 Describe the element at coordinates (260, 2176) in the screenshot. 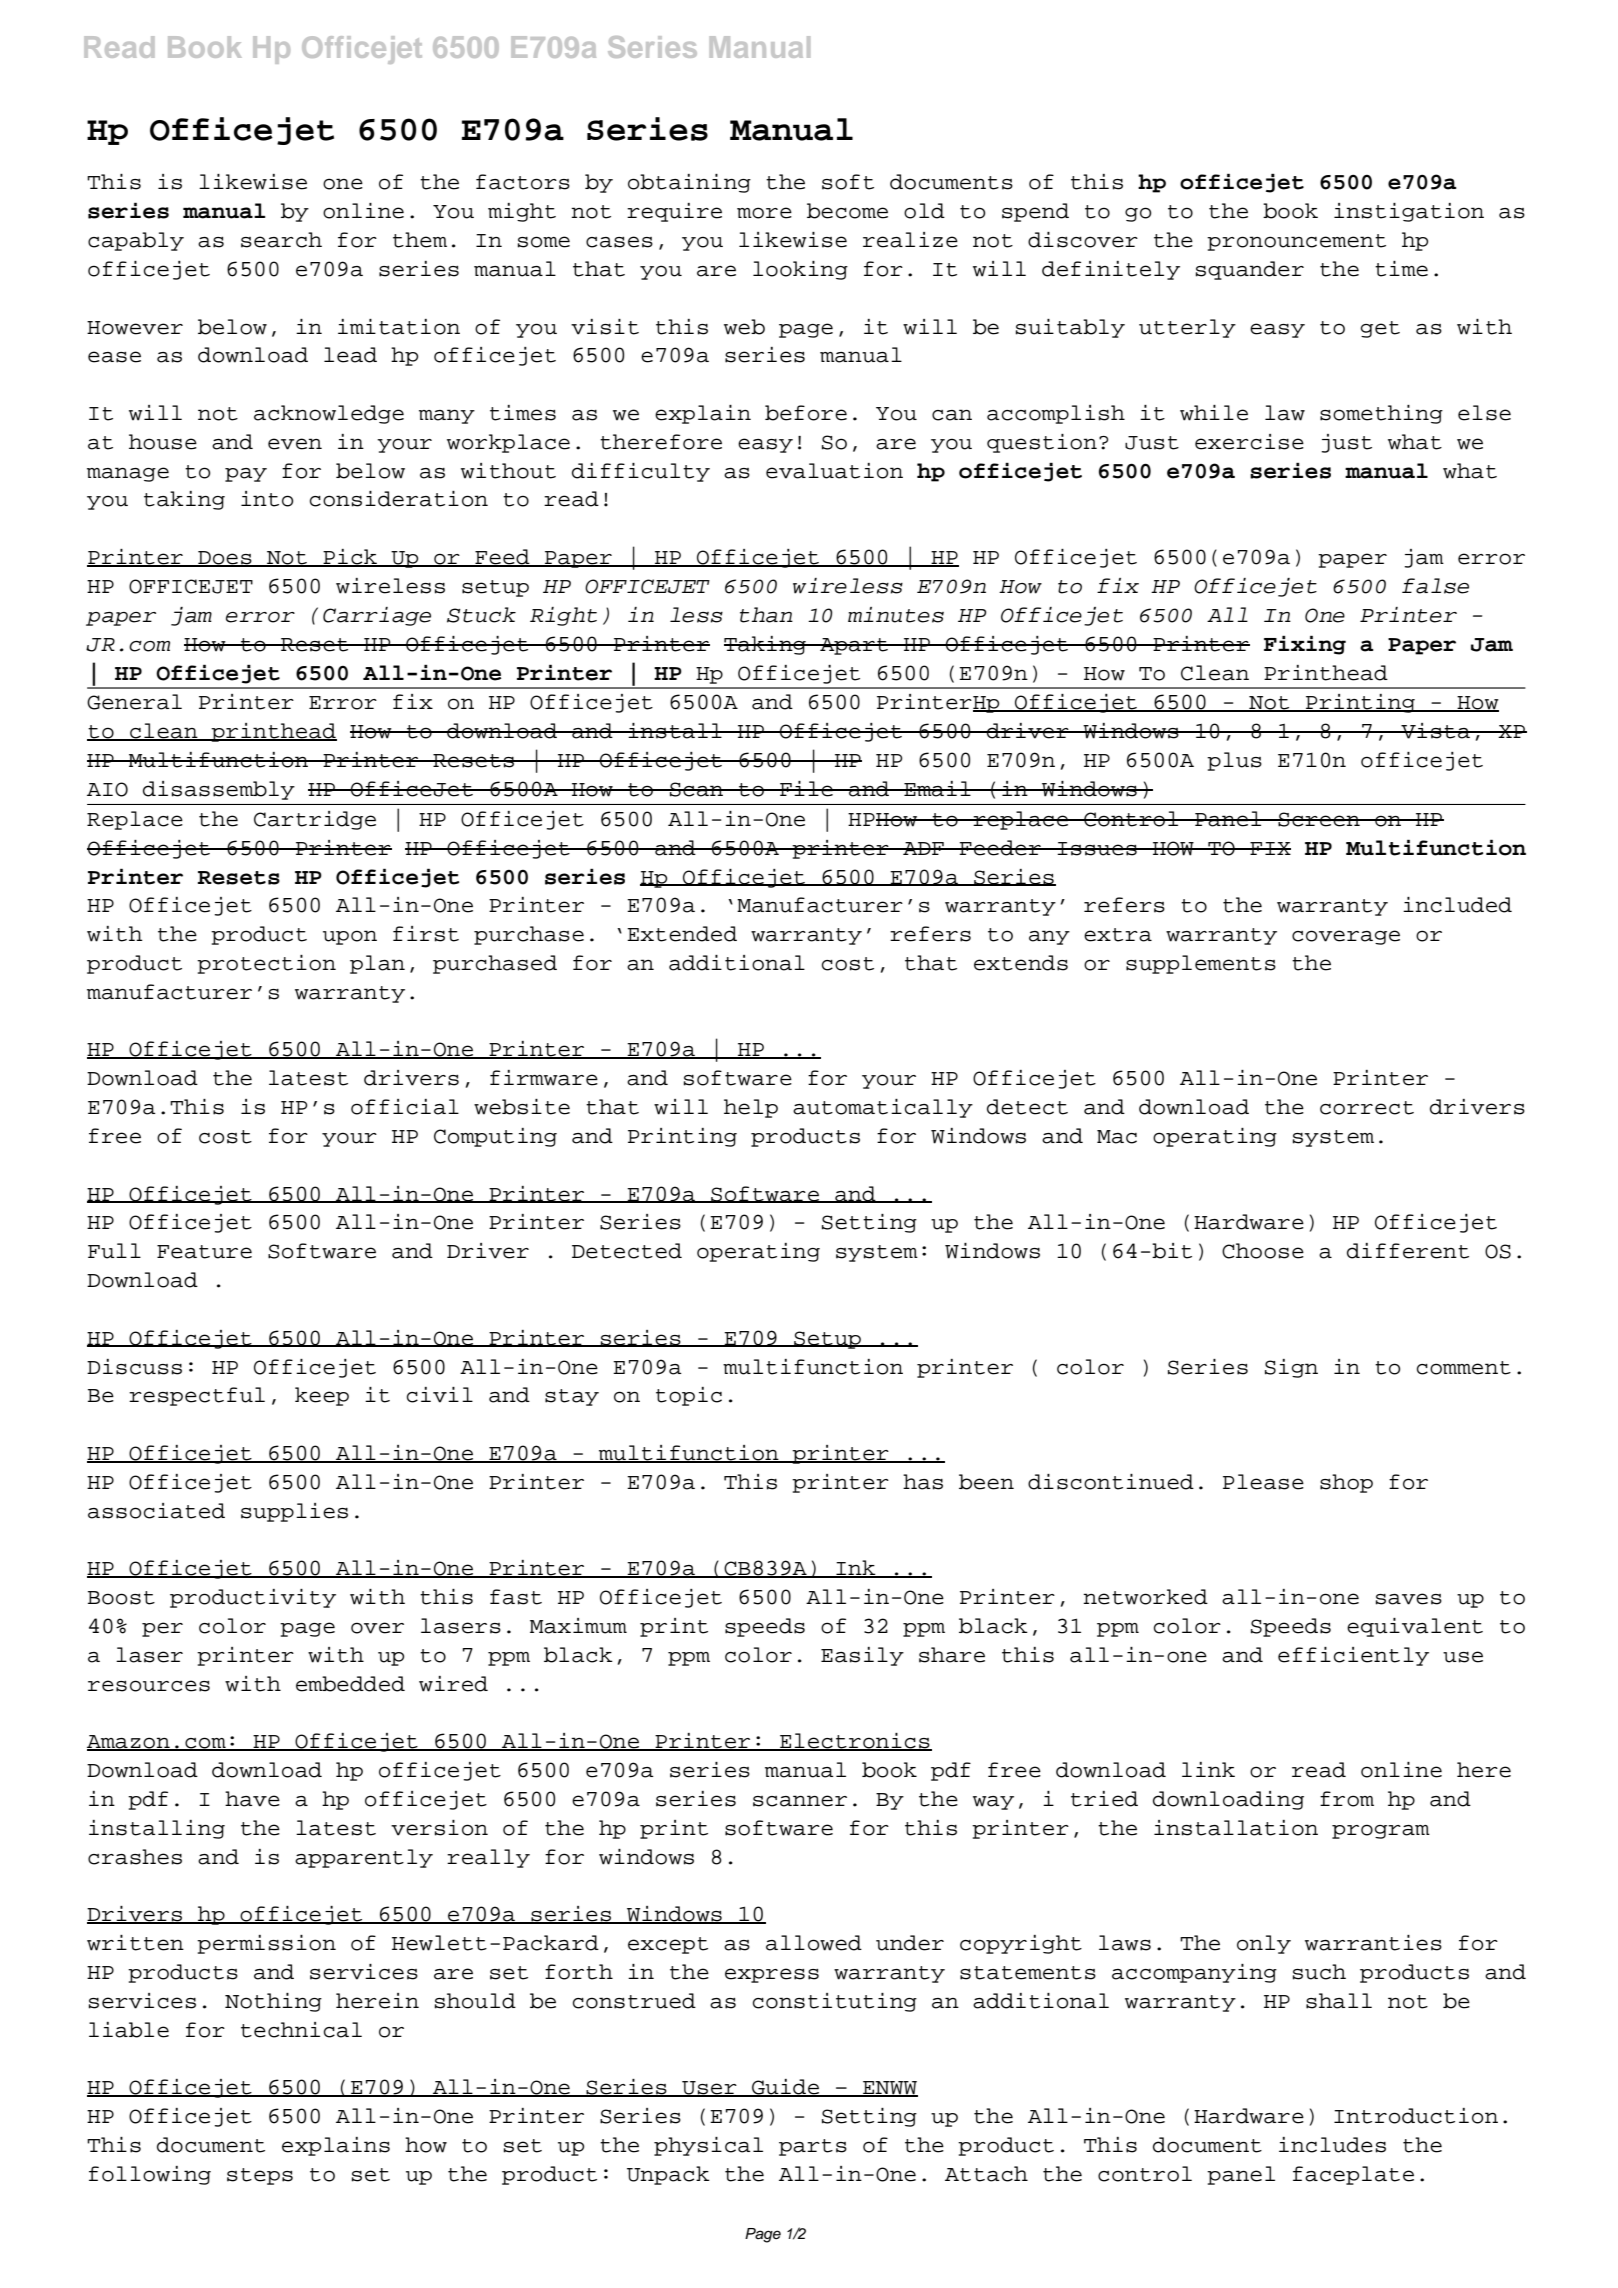

I see `steps` at that location.
